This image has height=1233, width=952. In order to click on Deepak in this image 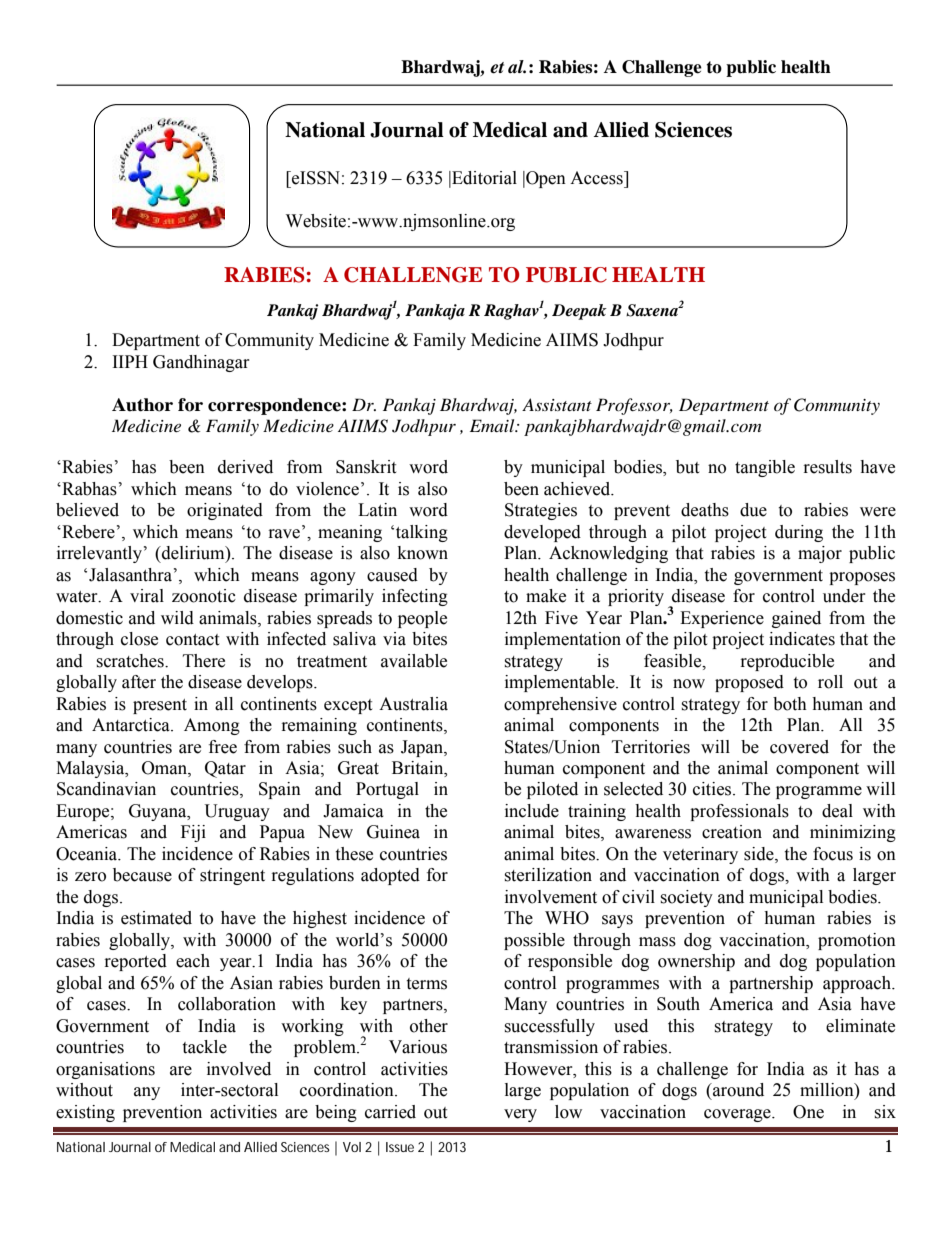, I will do `click(579, 312)`.
